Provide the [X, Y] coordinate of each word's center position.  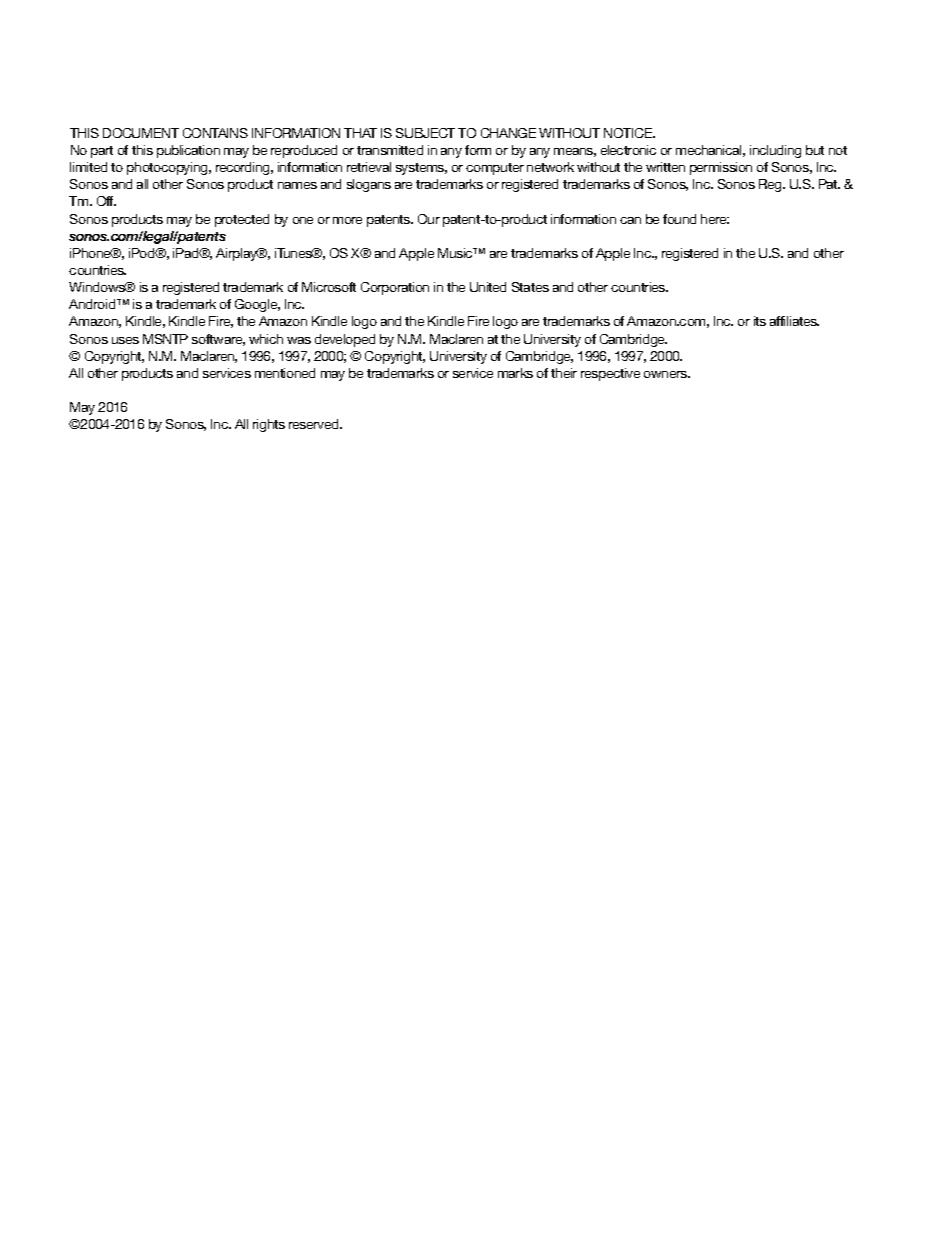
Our [429, 219]
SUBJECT [425, 133]
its [760, 321]
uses [125, 340]
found [679, 219]
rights [269, 425]
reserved [315, 424]
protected [242, 220]
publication [188, 151]
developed [345, 340]
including [775, 151]
